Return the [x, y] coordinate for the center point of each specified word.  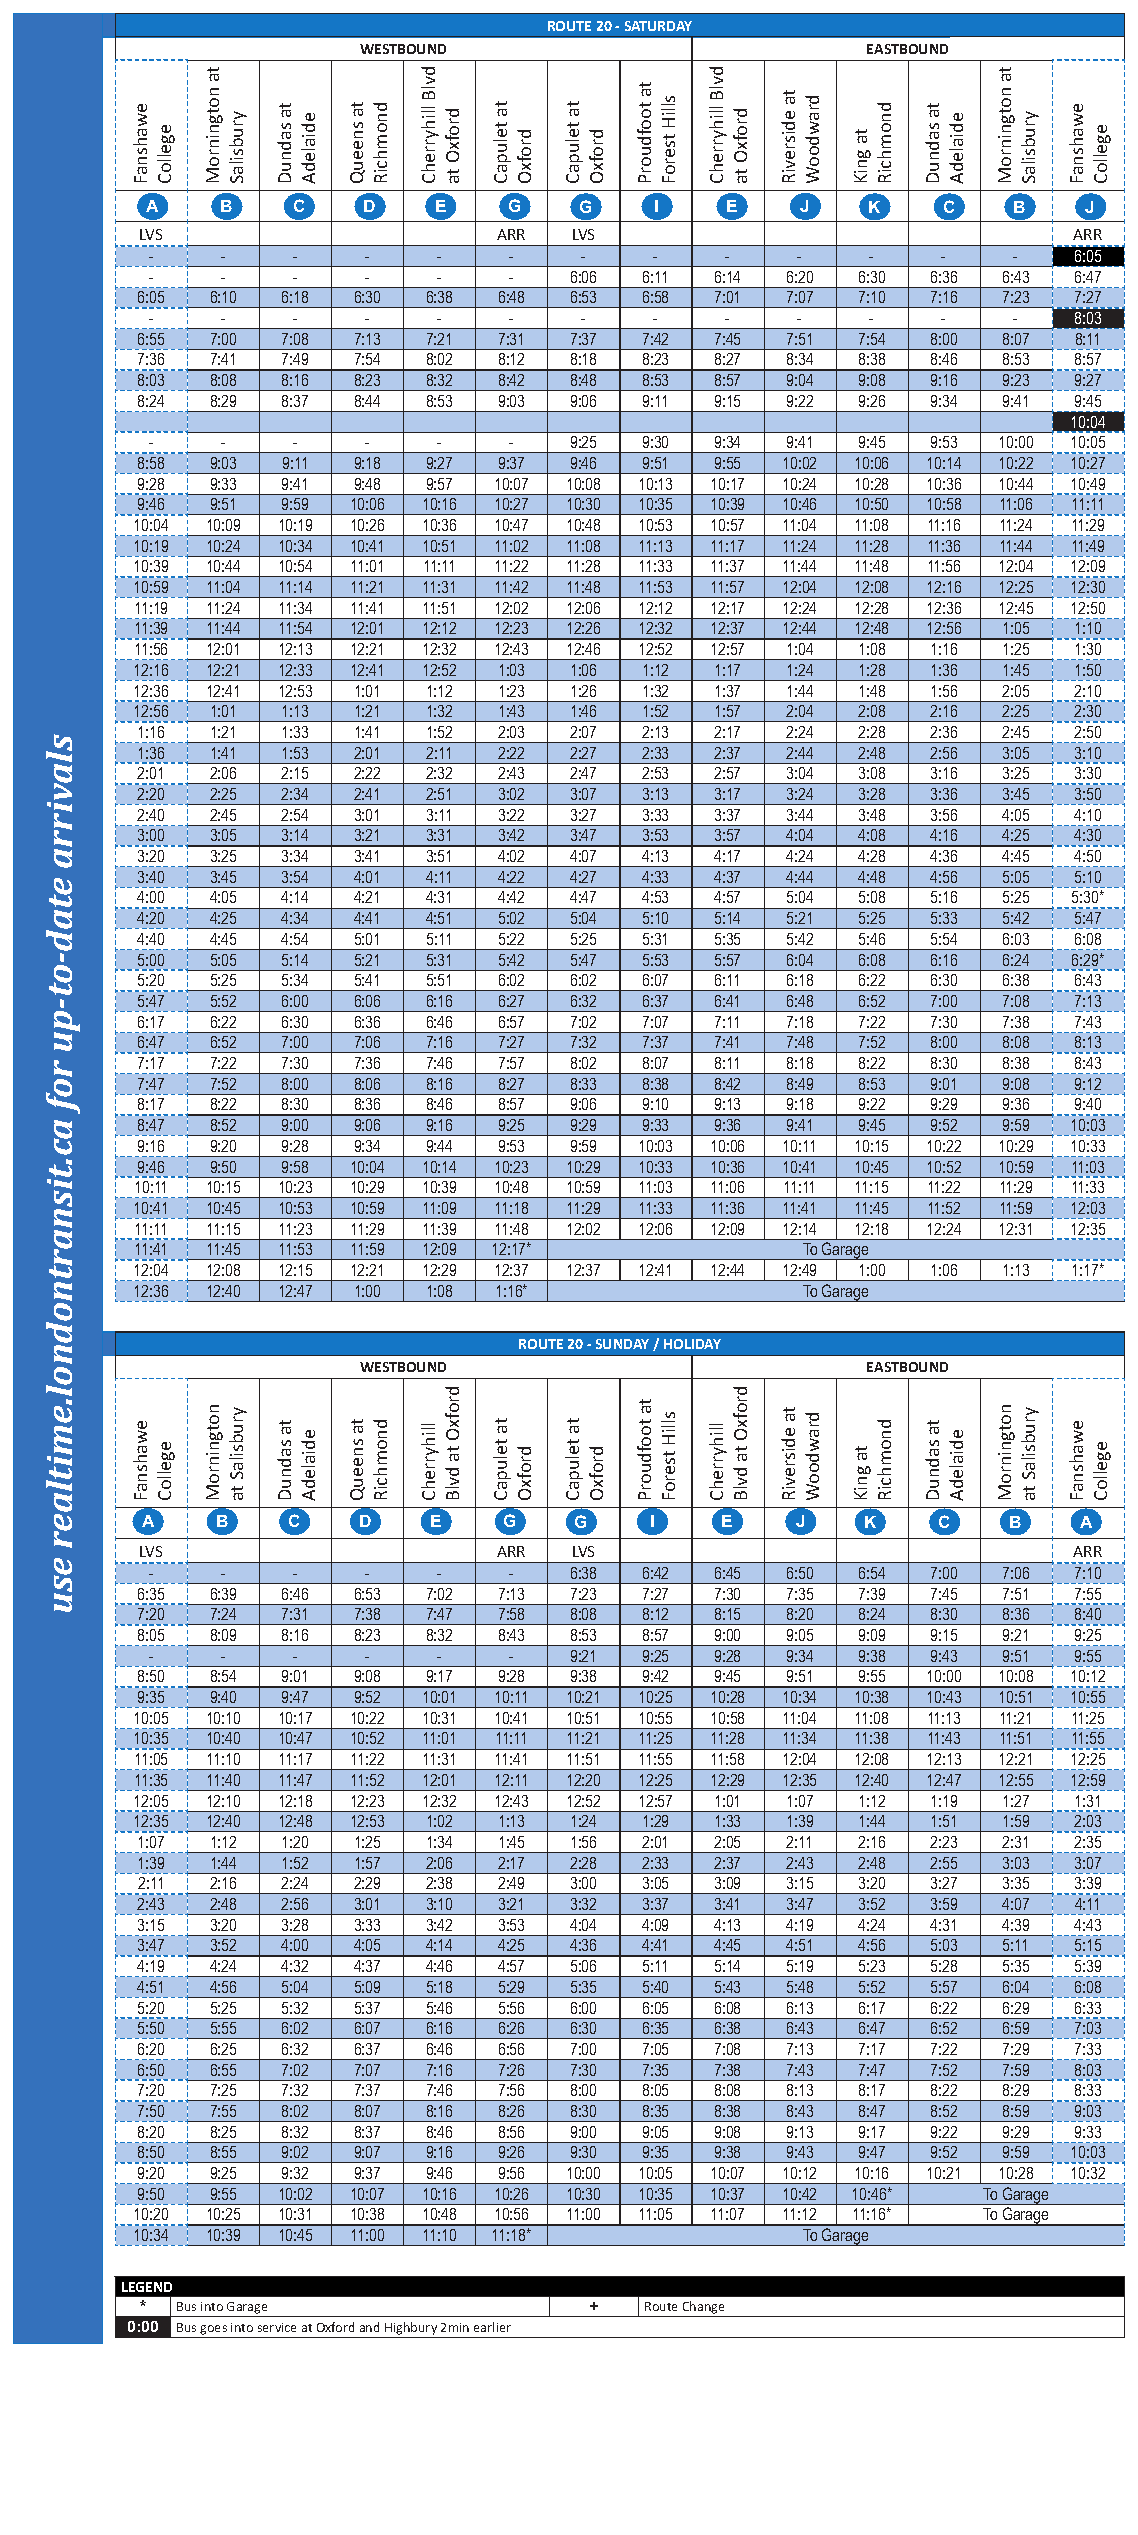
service [277, 2327]
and [369, 2327]
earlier [492, 2327]
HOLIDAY [692, 1344]
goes [213, 2330]
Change [704, 2309]
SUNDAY [622, 1344]
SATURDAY [658, 26]
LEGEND [147, 2287]
